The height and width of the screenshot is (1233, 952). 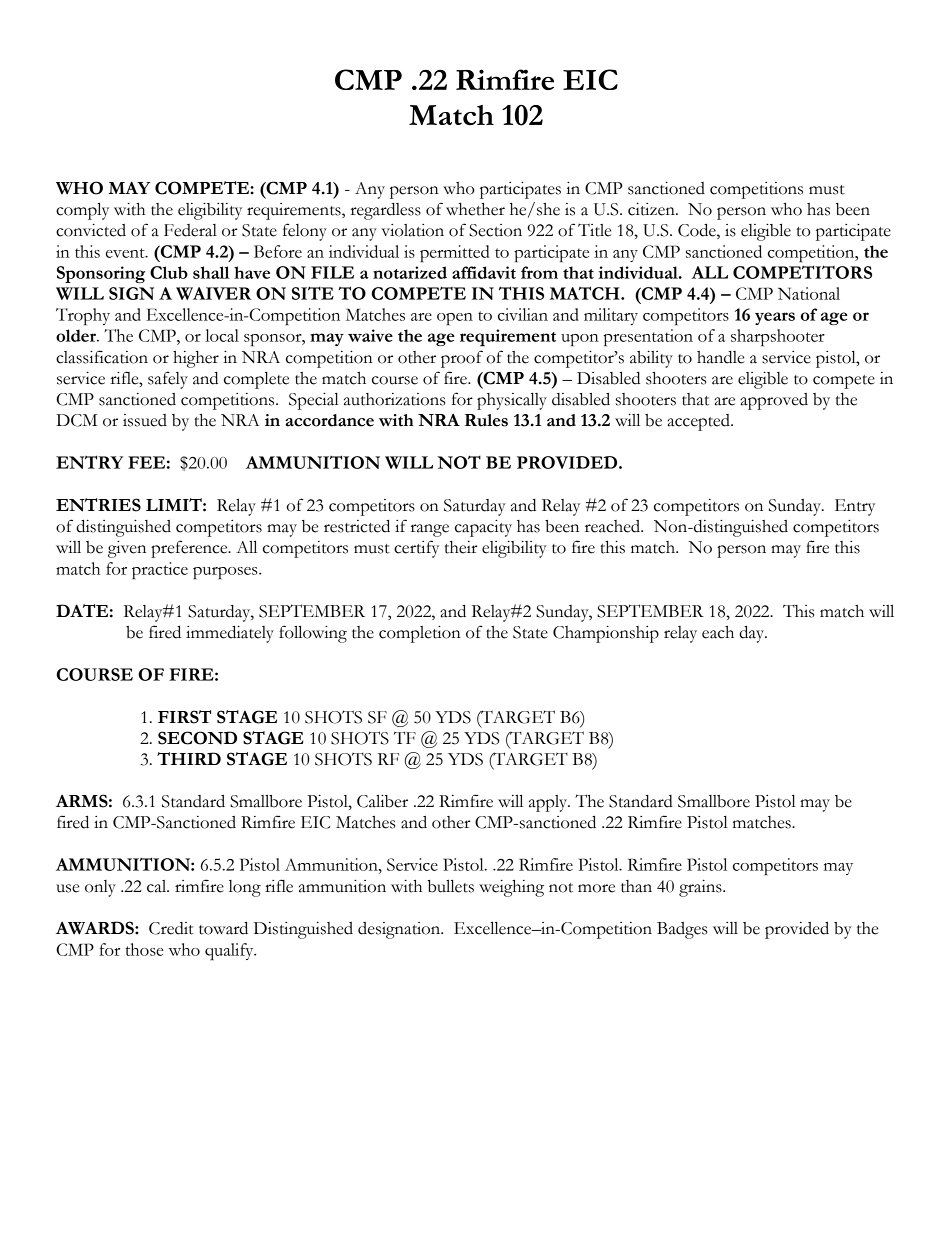 What do you see at coordinates (699, 422) in the screenshot?
I see `accepted` at bounding box center [699, 422].
